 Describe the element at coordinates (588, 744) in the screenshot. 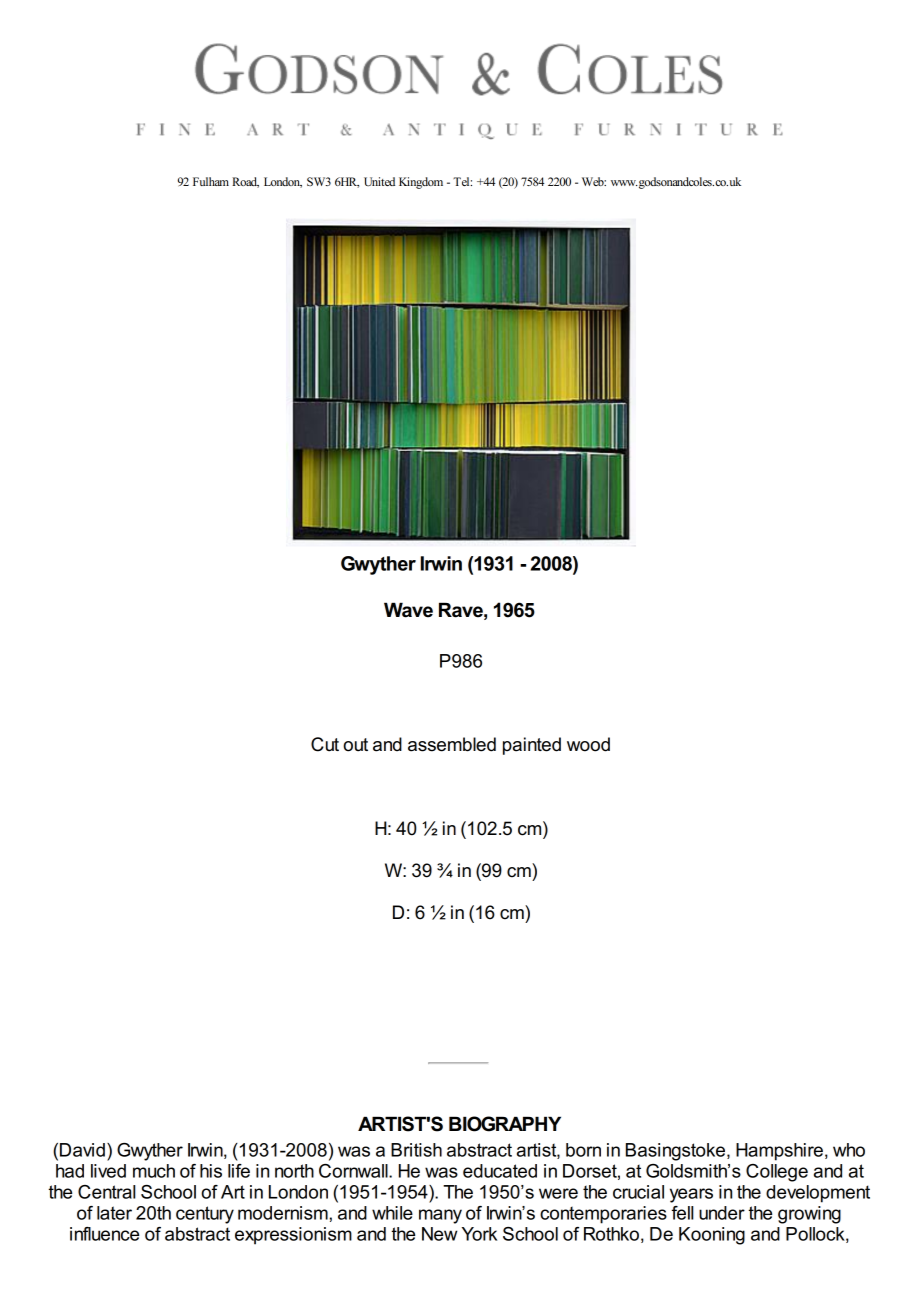

I see `wood` at that location.
